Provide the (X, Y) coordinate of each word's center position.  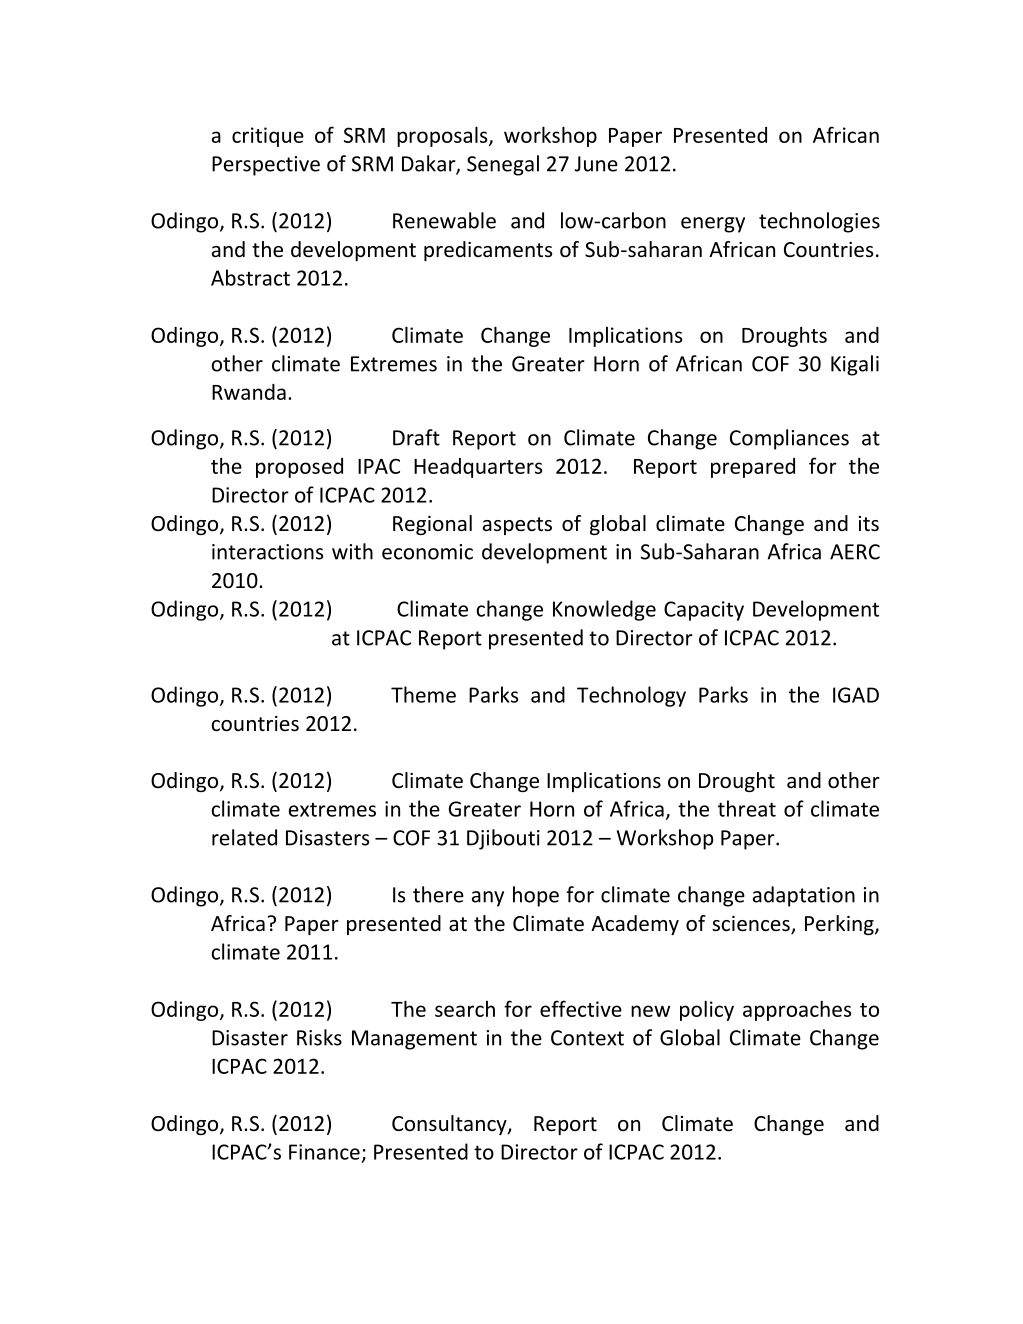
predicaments (488, 251)
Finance (324, 1152)
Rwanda (249, 392)
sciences (752, 925)
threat (747, 808)
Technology (631, 696)
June (596, 164)
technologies (819, 222)
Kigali (855, 365)
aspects (517, 526)
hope (536, 896)
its (869, 524)
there (438, 894)
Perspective (266, 166)
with (352, 551)
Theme (423, 694)
